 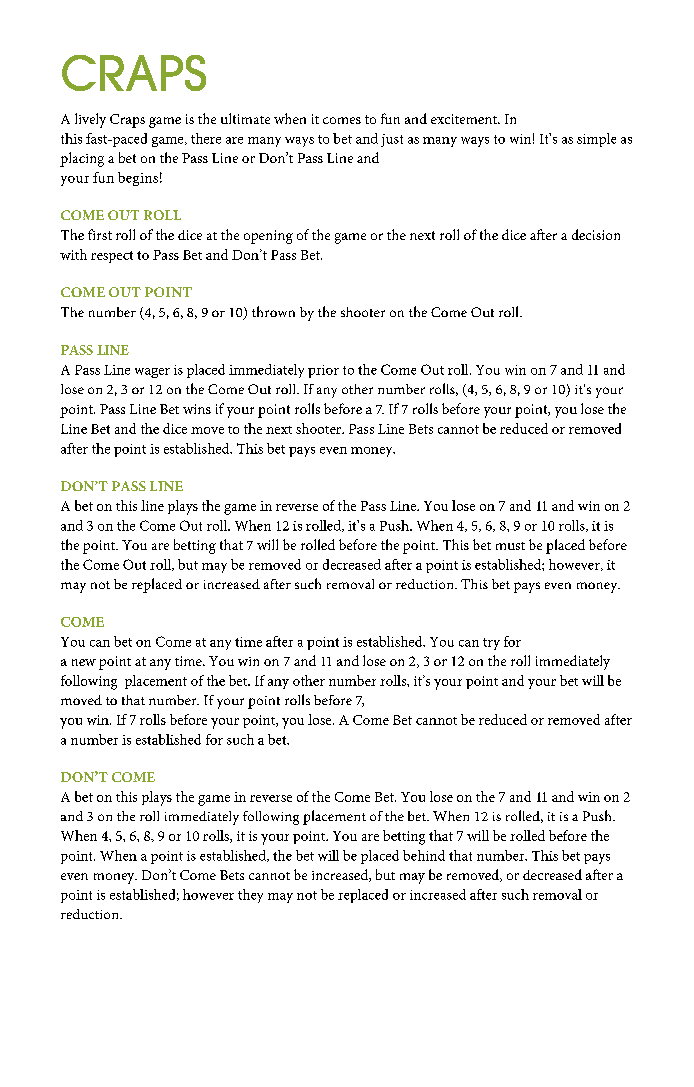 I want to click on prior, so click(x=323, y=371).
